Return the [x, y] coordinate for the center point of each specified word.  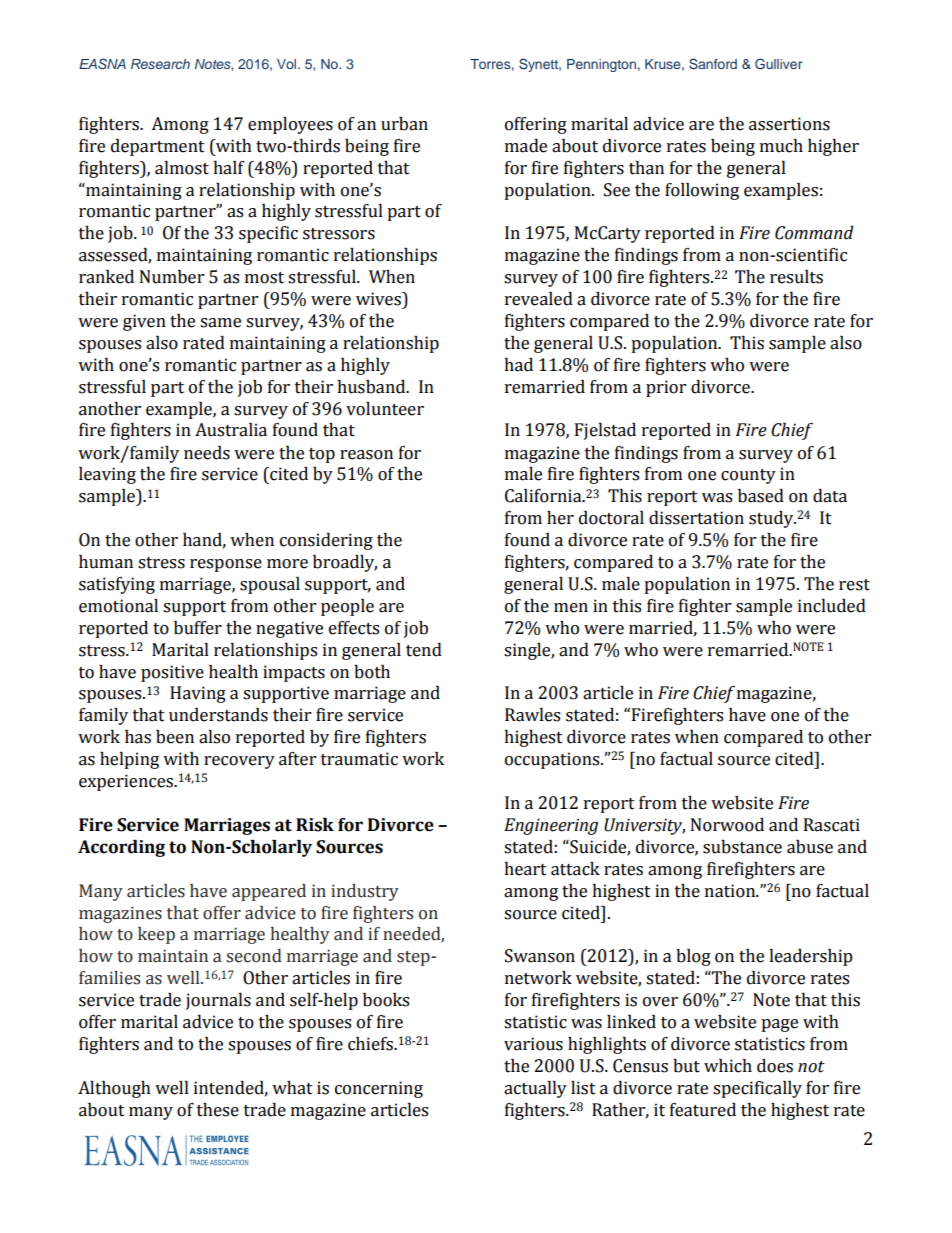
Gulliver [778, 64]
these [218, 1110]
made [526, 146]
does [775, 1066]
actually [535, 1089]
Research [160, 64]
